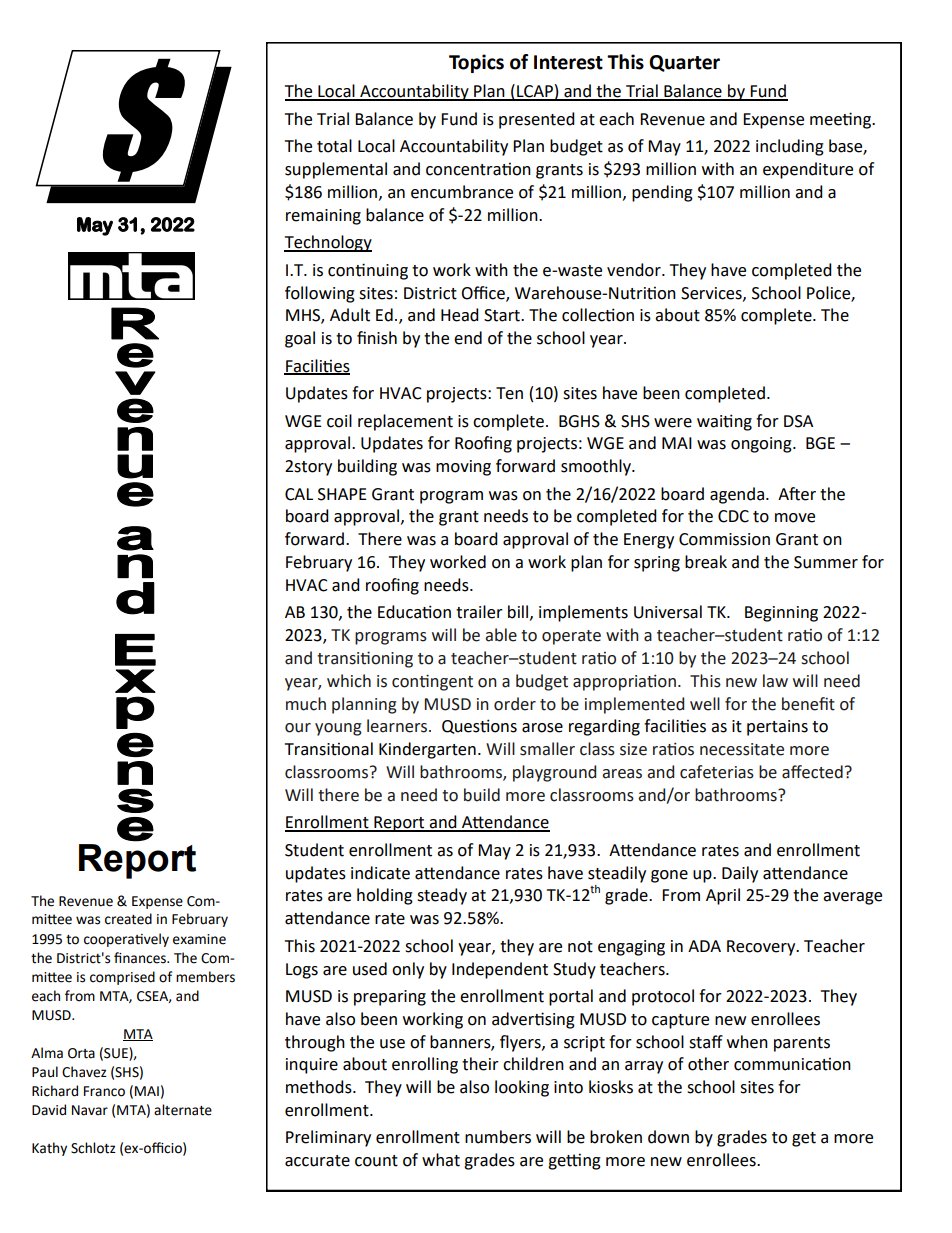 The width and height of the image is (952, 1233). I want to click on trailer, so click(479, 612).
